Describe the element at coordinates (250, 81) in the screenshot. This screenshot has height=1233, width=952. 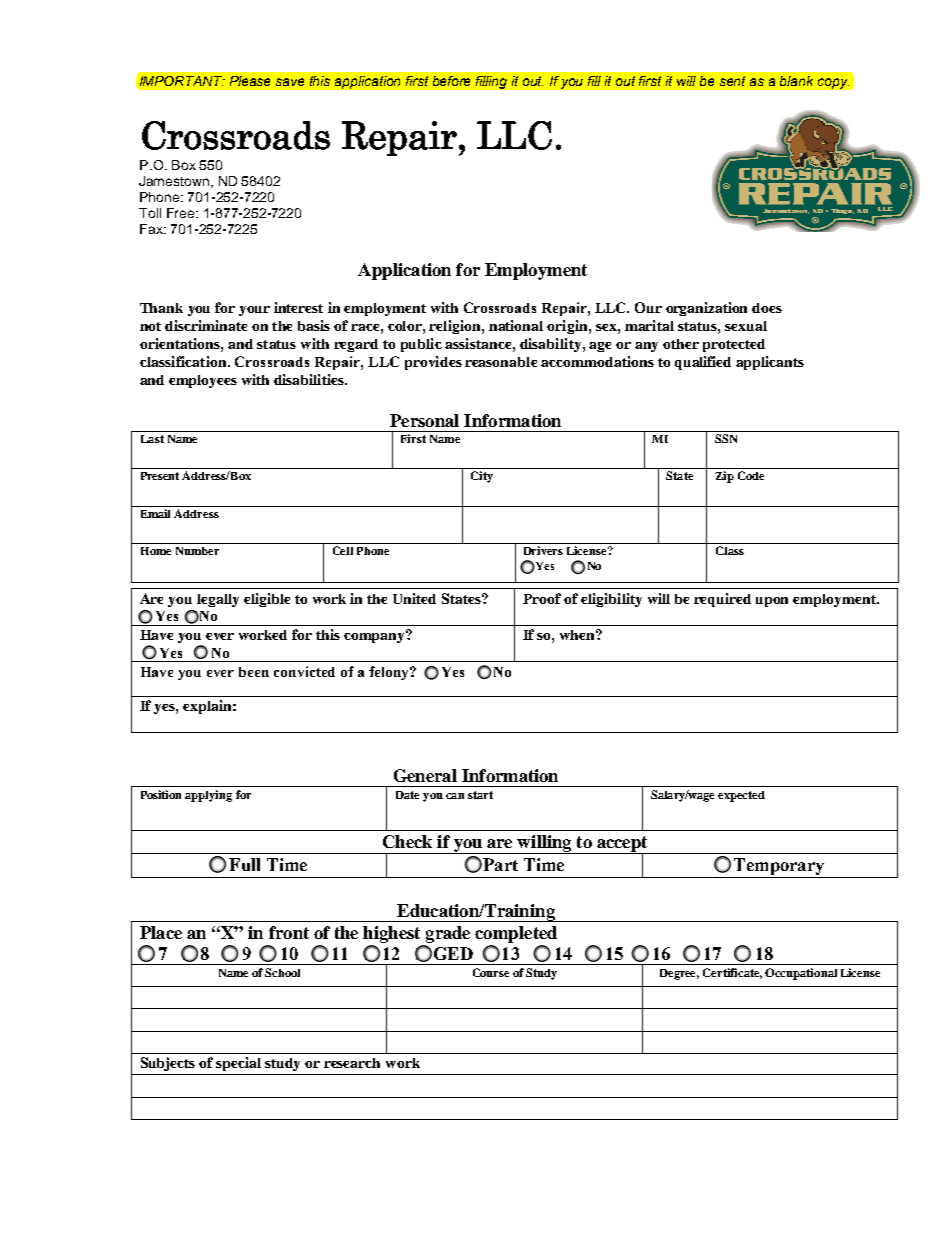
I see `Please` at that location.
